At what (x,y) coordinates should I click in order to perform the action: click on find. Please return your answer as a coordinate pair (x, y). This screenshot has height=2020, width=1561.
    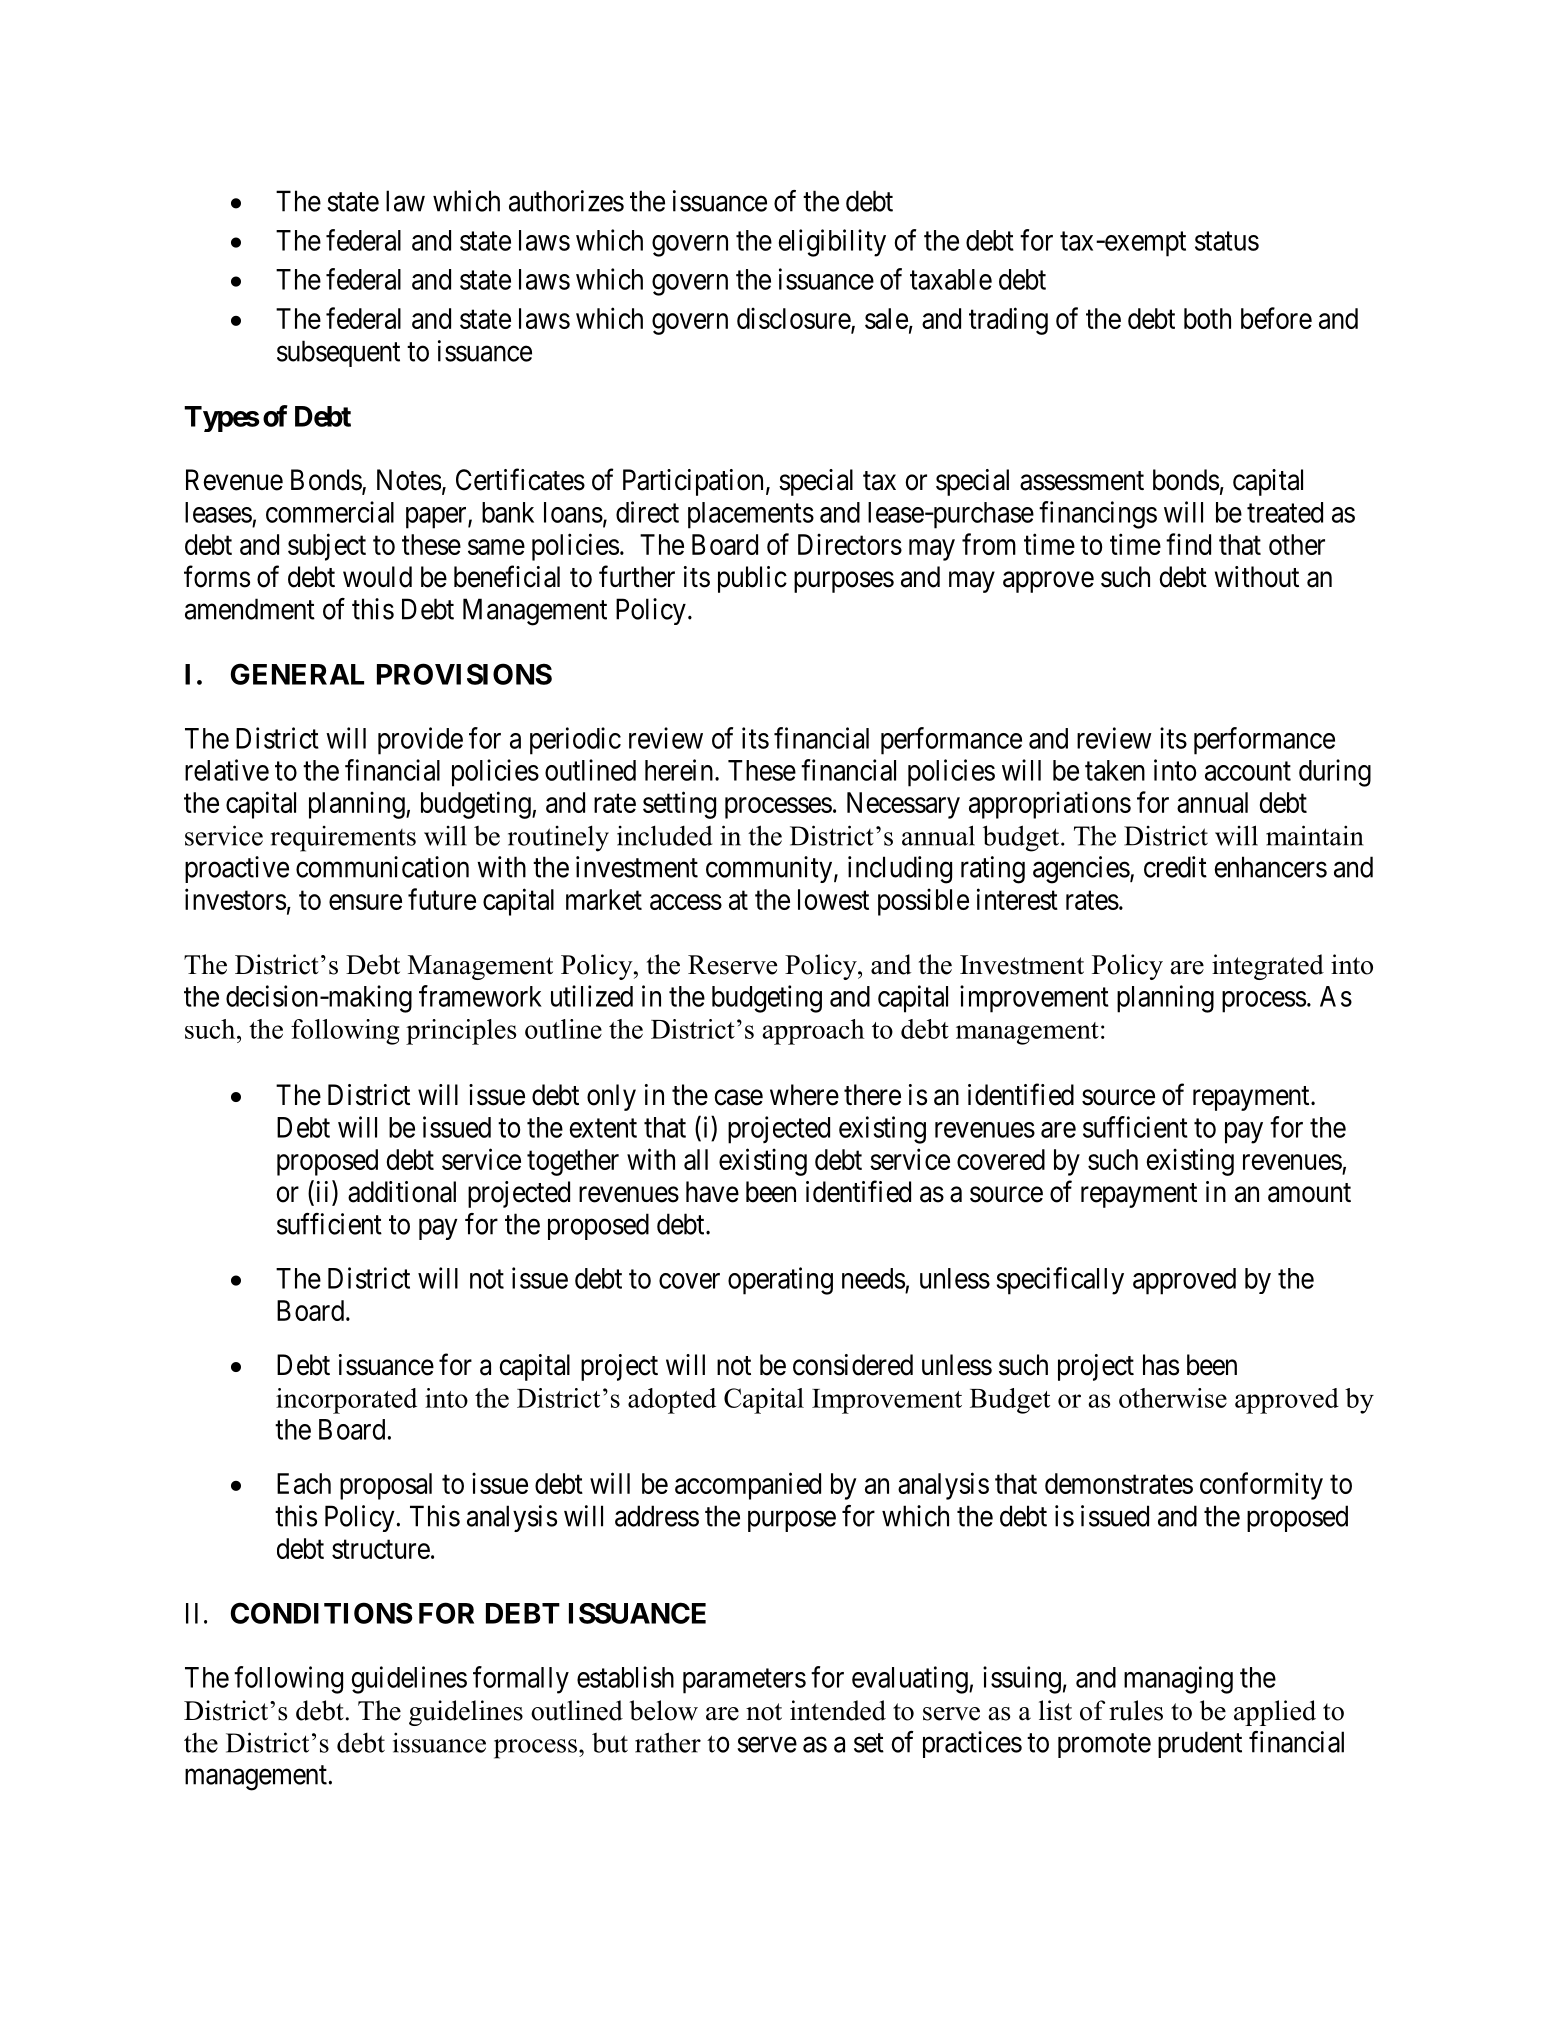
    Looking at the image, I should click on (1188, 544).
